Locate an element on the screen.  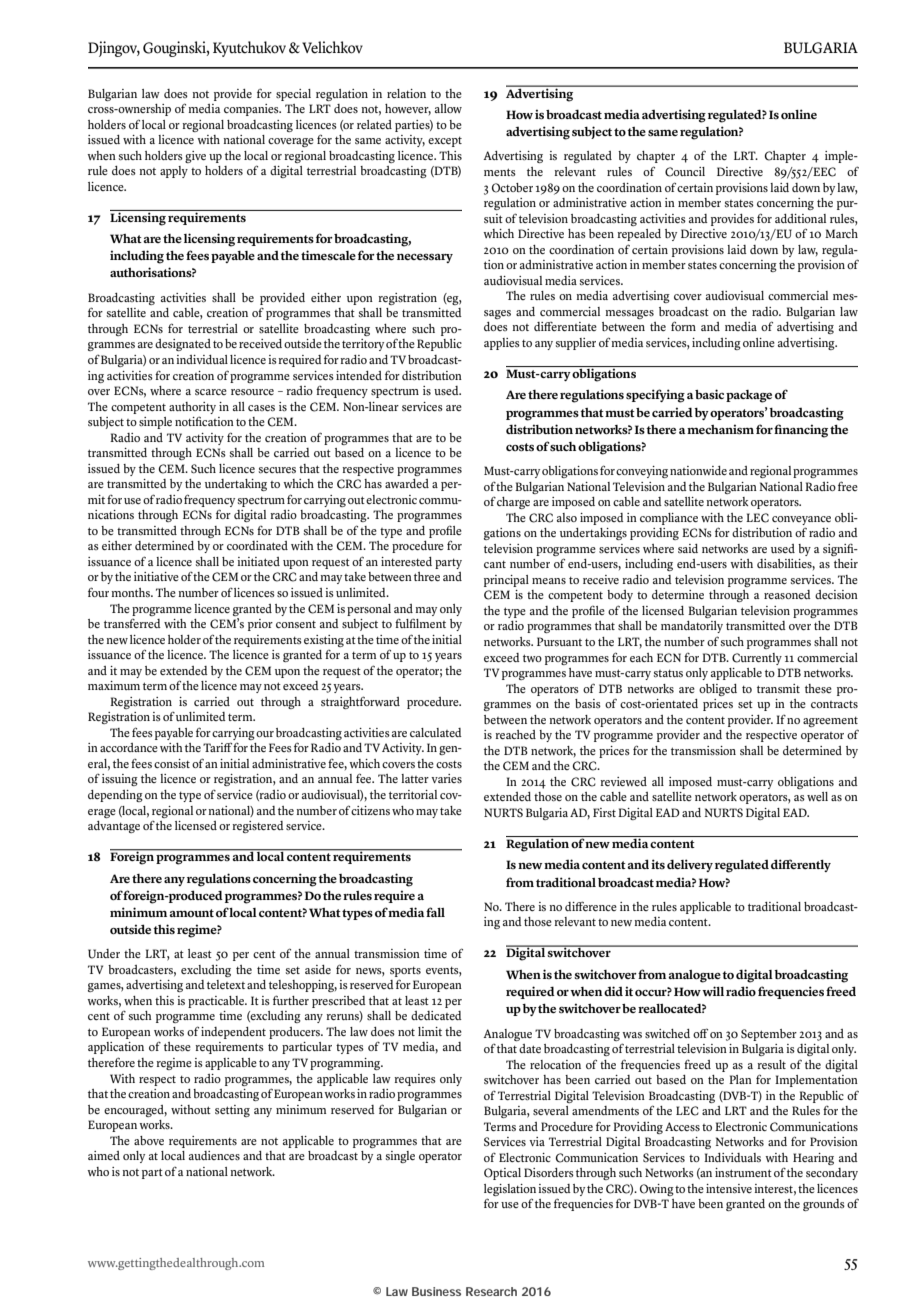
September is located at coordinates (769, 1035).
